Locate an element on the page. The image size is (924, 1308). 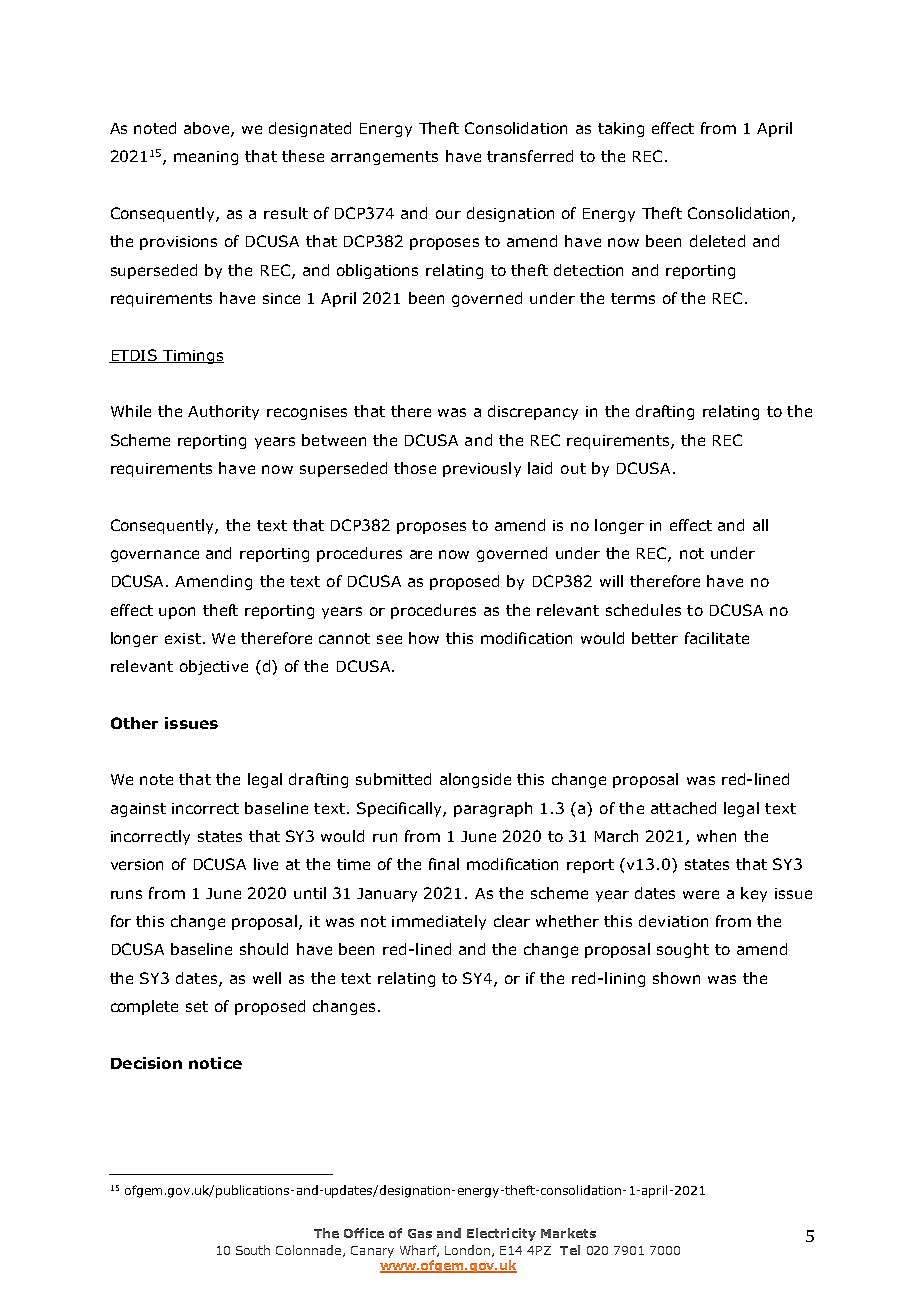
upon is located at coordinates (177, 613).
